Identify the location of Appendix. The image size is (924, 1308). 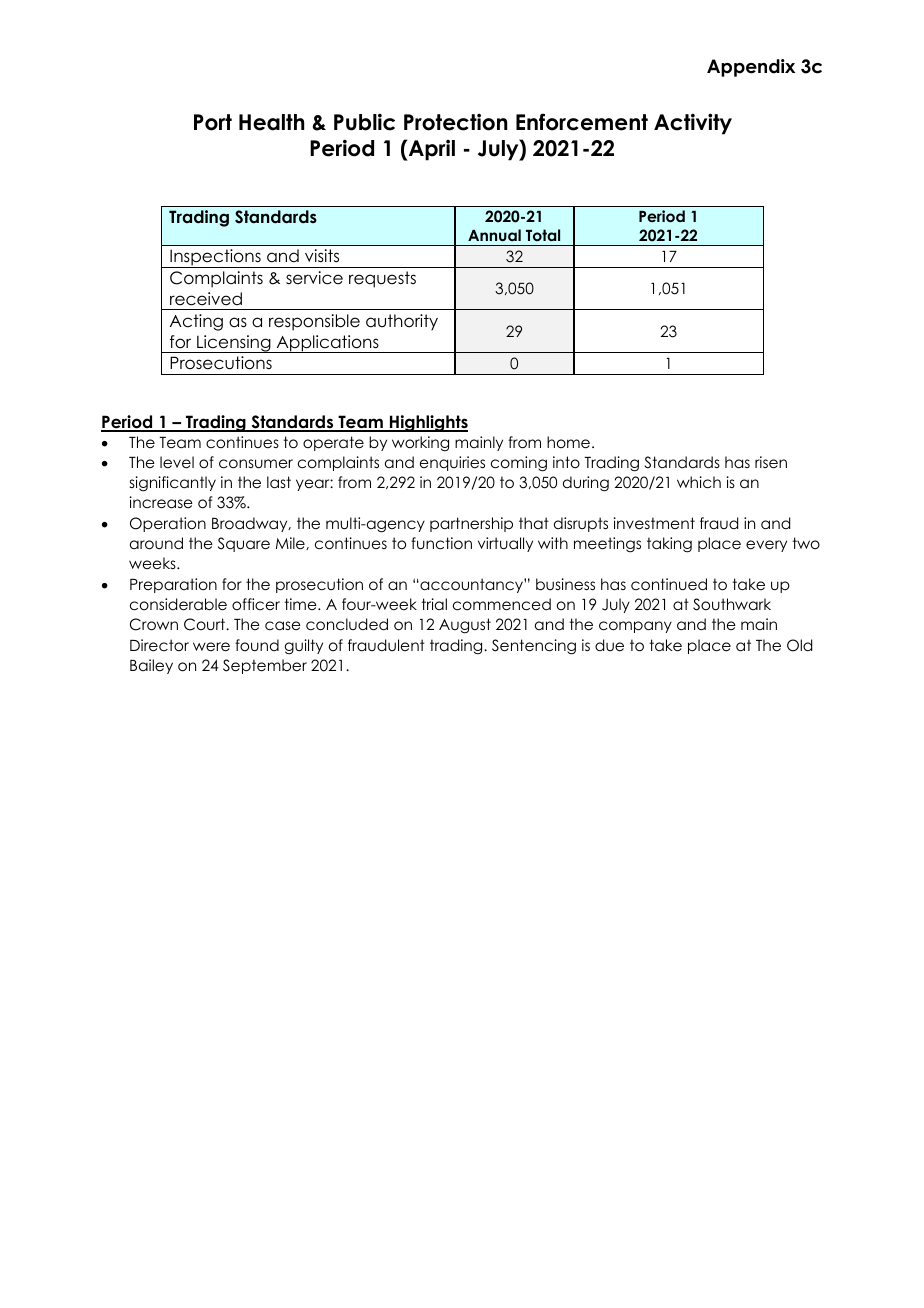
(751, 68).
